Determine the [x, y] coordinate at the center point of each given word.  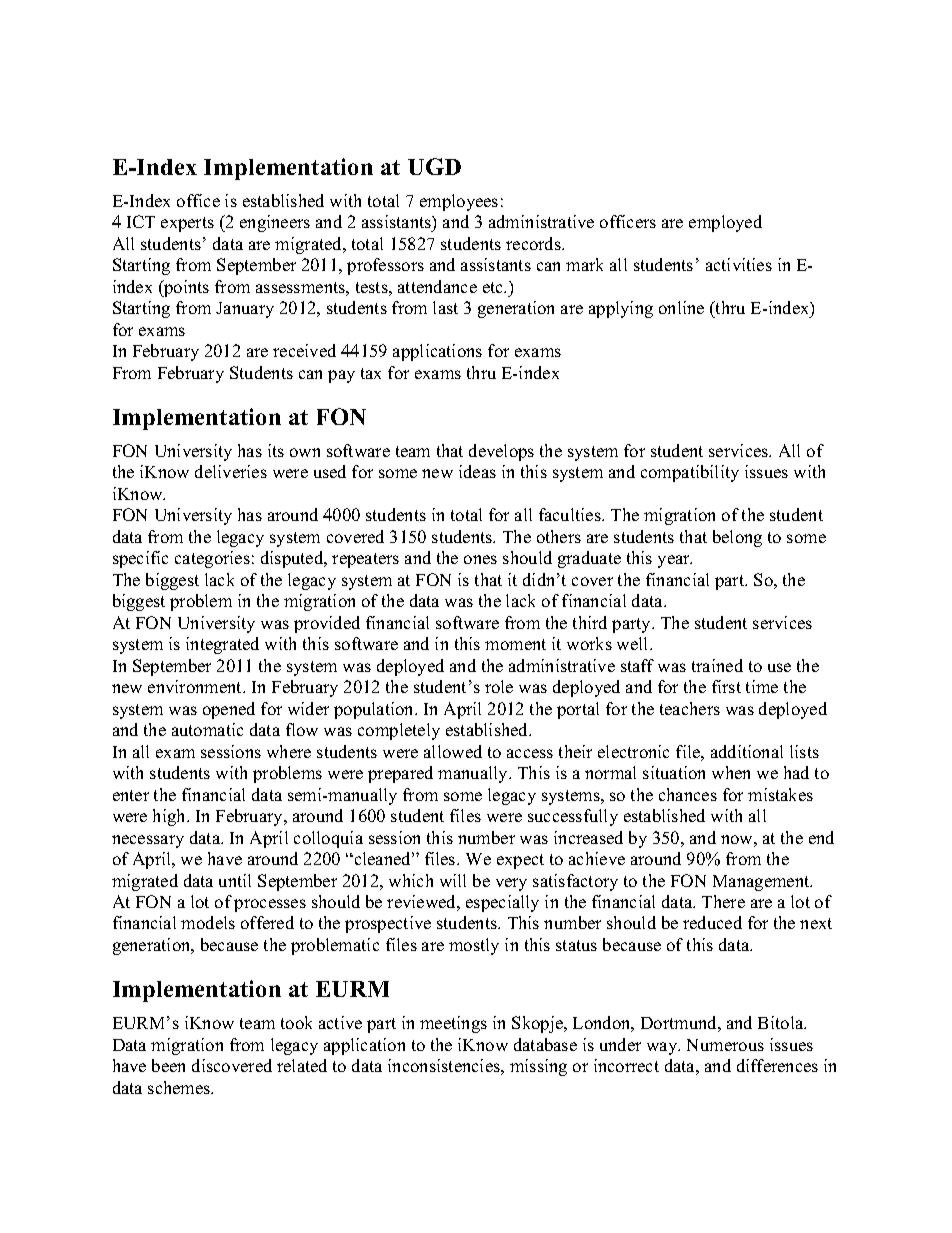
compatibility [690, 473]
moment [515, 644]
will [453, 880]
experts [187, 224]
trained [717, 665]
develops [501, 452]
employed [725, 223]
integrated [222, 645]
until [235, 880]
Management [762, 883]
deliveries [231, 471]
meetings [453, 1024]
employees [459, 202]
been [168, 1065]
